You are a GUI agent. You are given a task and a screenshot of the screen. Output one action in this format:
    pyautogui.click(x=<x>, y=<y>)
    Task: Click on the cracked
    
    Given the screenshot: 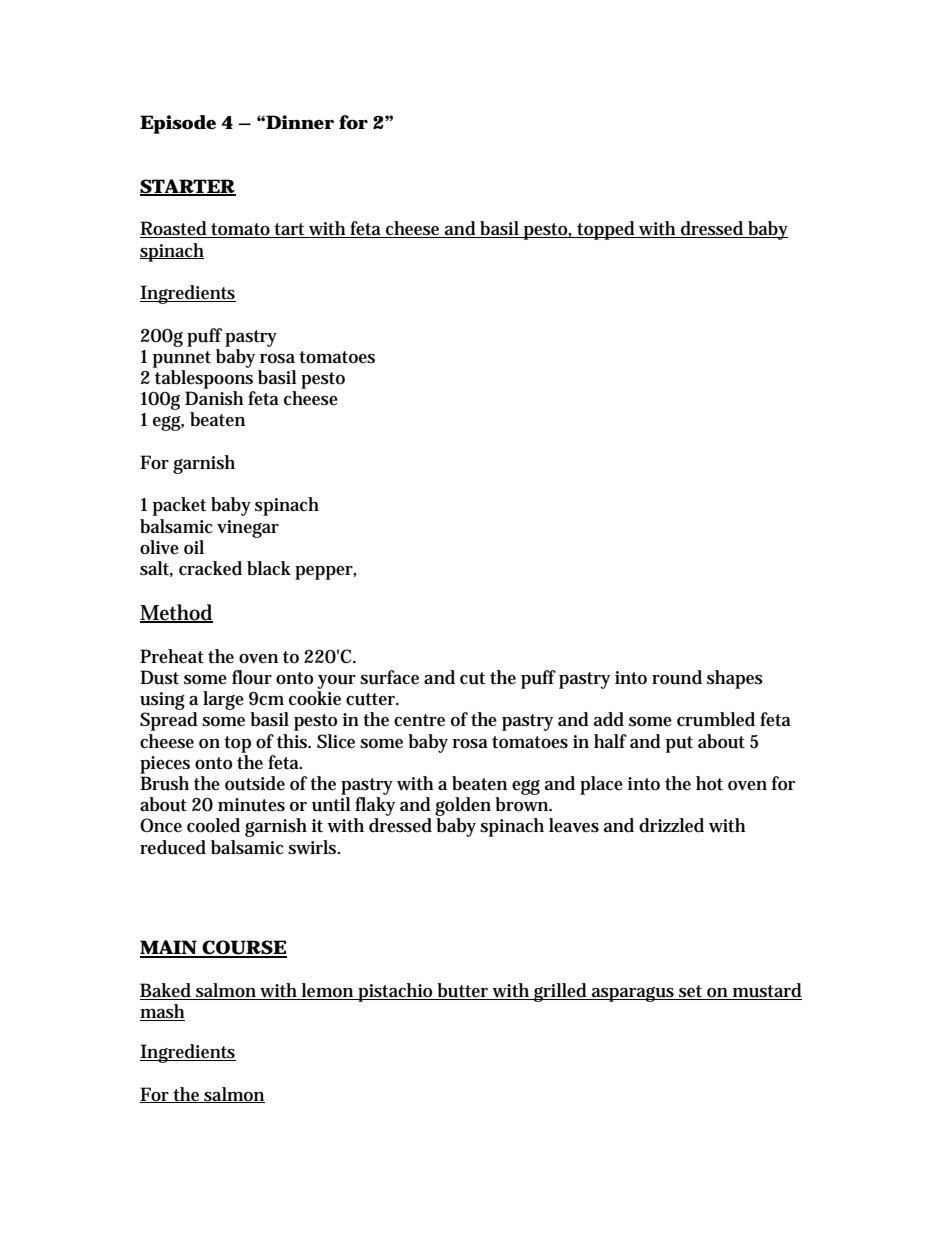 What is the action you would take?
    pyautogui.click(x=210, y=568)
